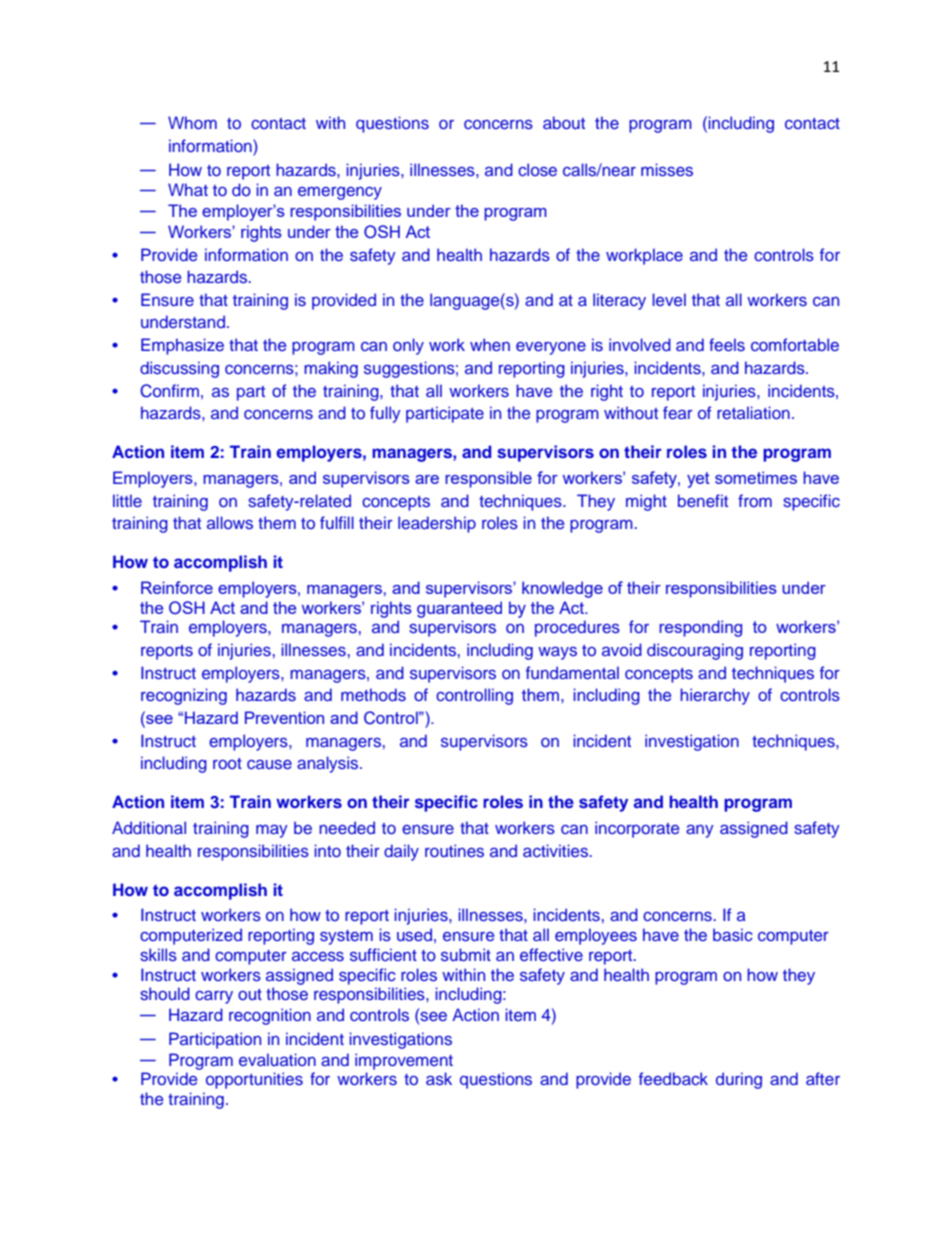 Image resolution: width=952 pixels, height=1233 pixels. What do you see at coordinates (227, 763) in the document?
I see `root` at bounding box center [227, 763].
